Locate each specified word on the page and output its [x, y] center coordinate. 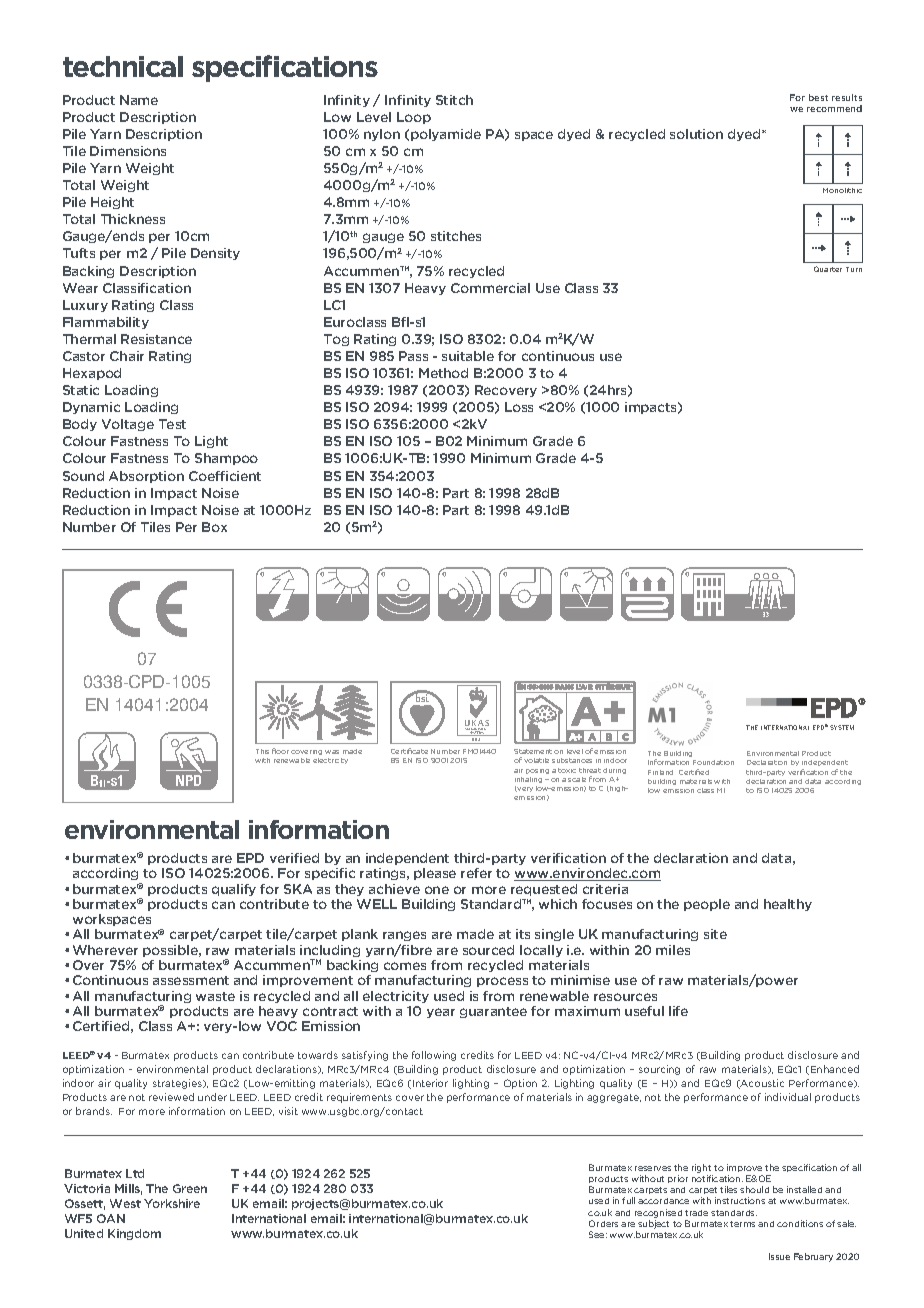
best [818, 97]
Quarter [828, 269]
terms [742, 1224]
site [715, 934]
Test [172, 424]
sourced [488, 950]
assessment [191, 980]
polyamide [446, 135]
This [262, 751]
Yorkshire [172, 1203]
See [598, 1234]
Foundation [713, 762]
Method [443, 373]
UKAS [477, 723]
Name [139, 100]
